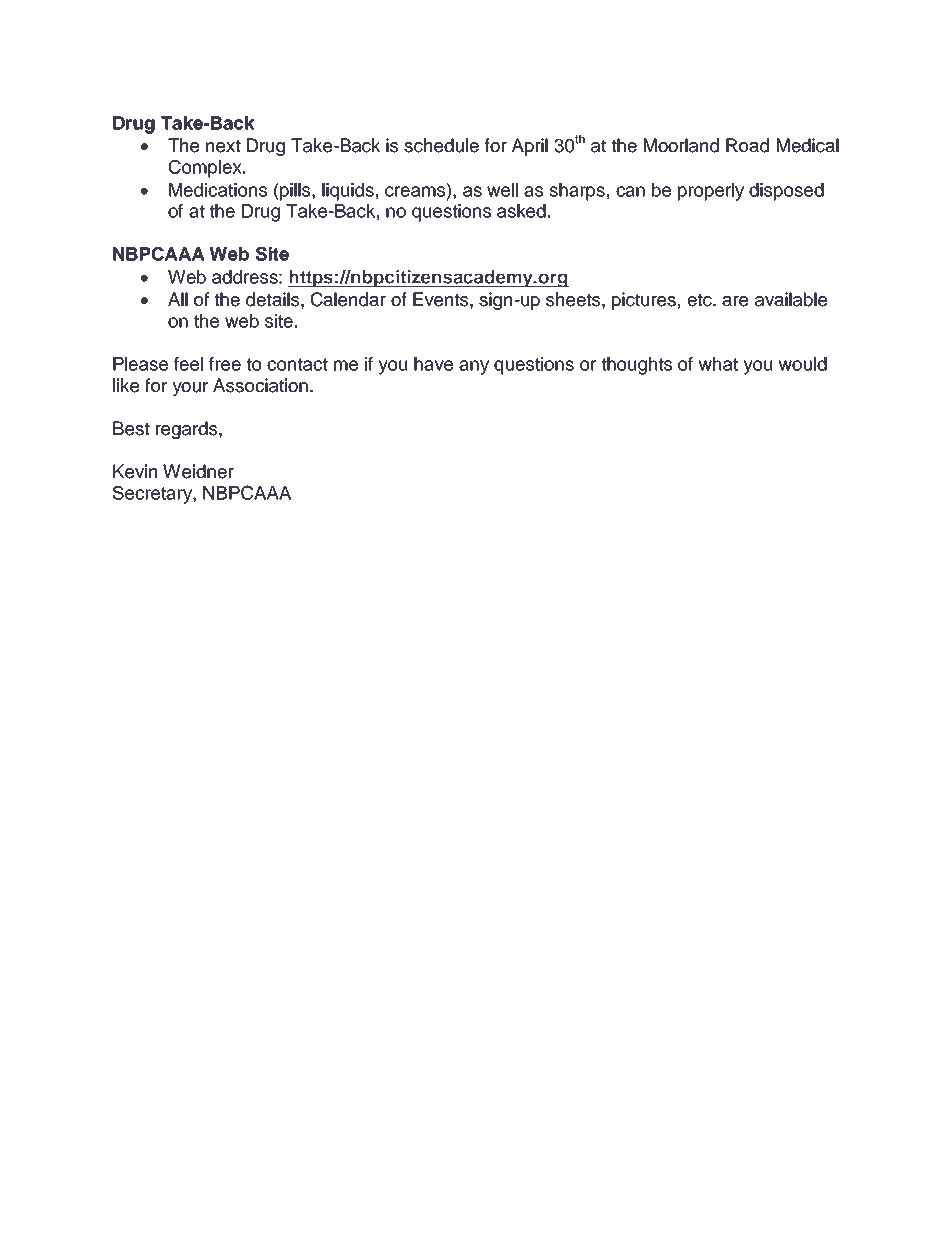  Describe the element at coordinates (521, 211) in the page. I see `asked` at that location.
